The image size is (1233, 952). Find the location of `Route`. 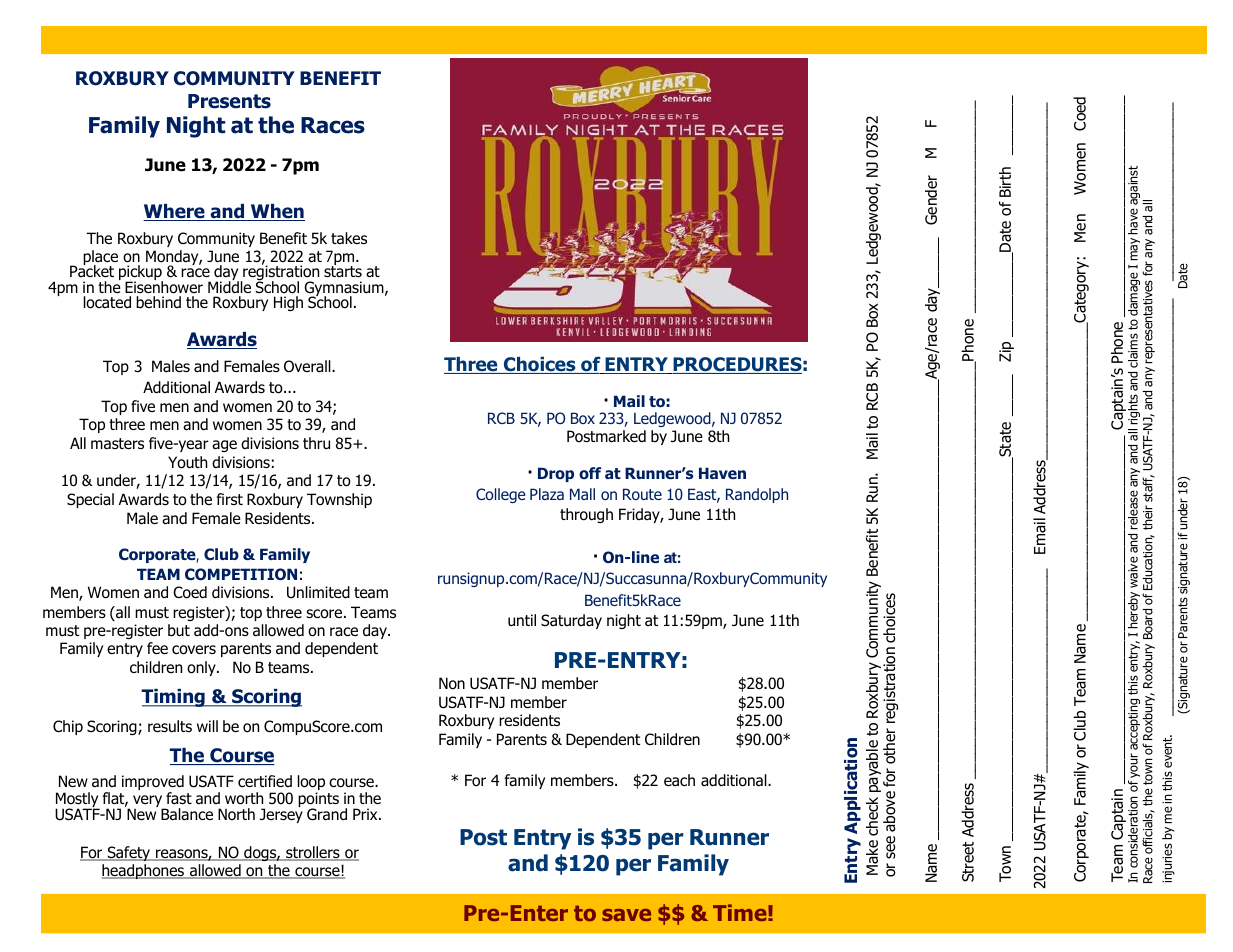

Route is located at coordinates (642, 494).
